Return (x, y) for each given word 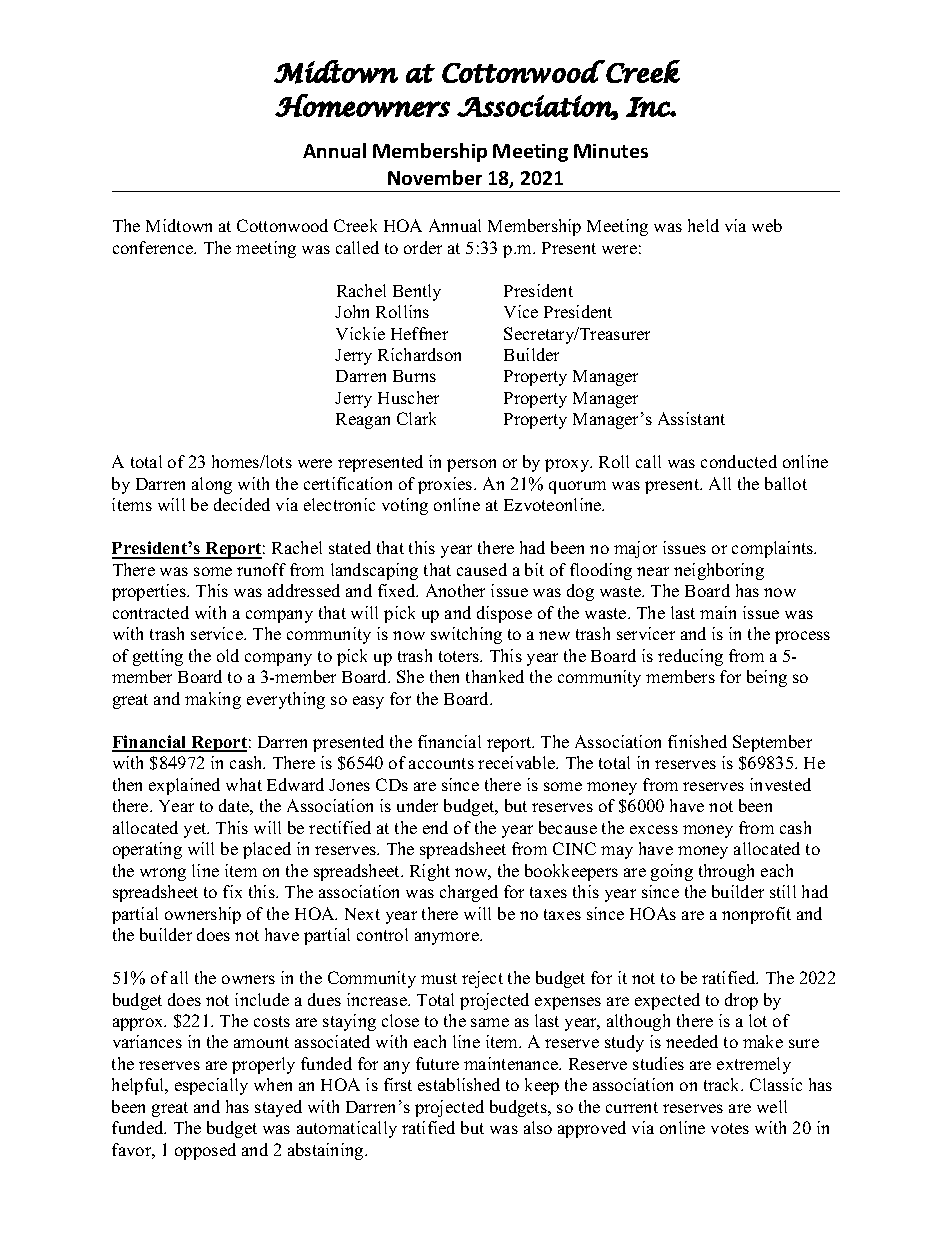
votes (730, 1128)
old (228, 655)
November (435, 177)
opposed (205, 1151)
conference (154, 247)
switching (466, 635)
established (459, 1084)
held (703, 225)
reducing (690, 657)
